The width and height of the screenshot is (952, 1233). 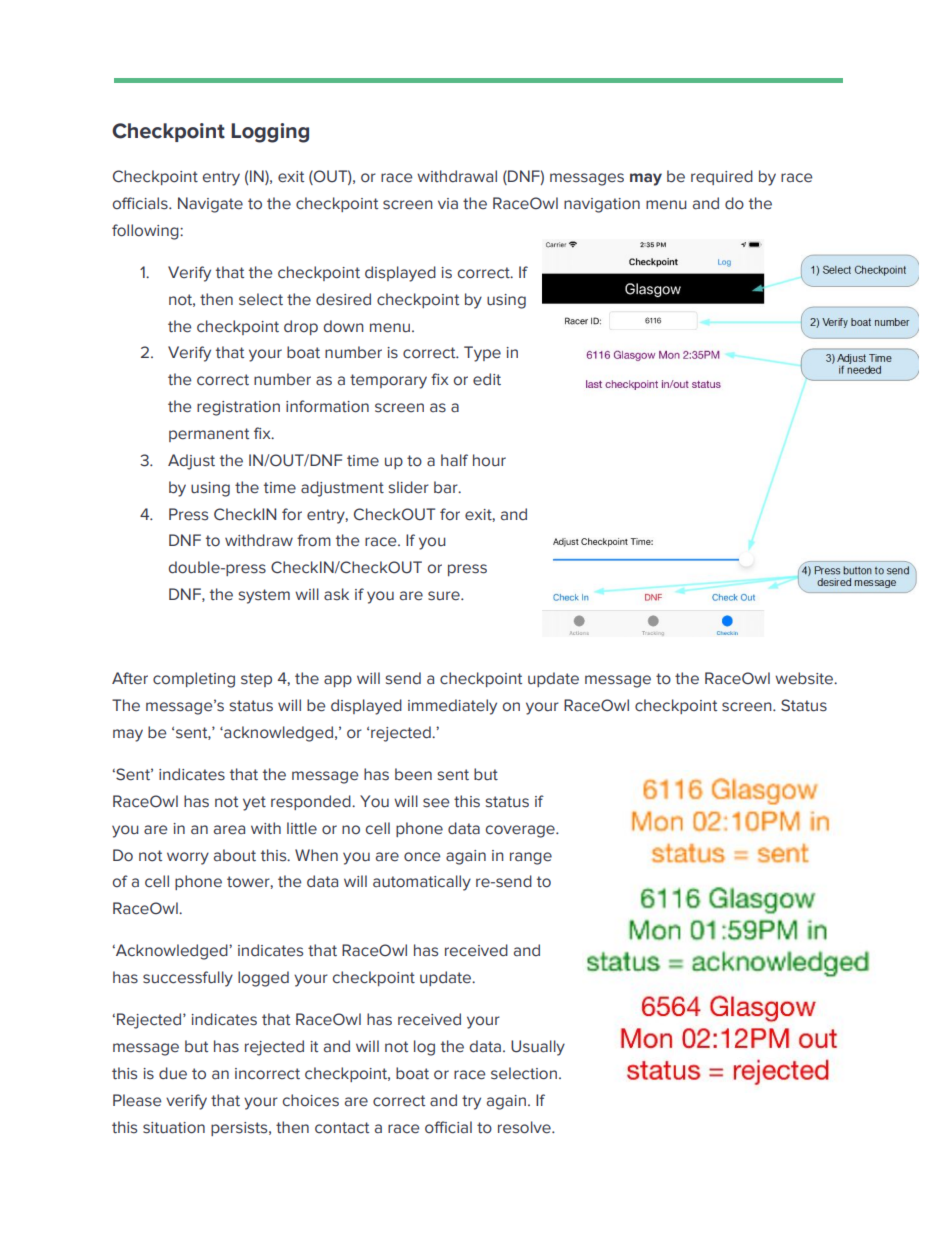 I want to click on required, so click(x=722, y=177).
